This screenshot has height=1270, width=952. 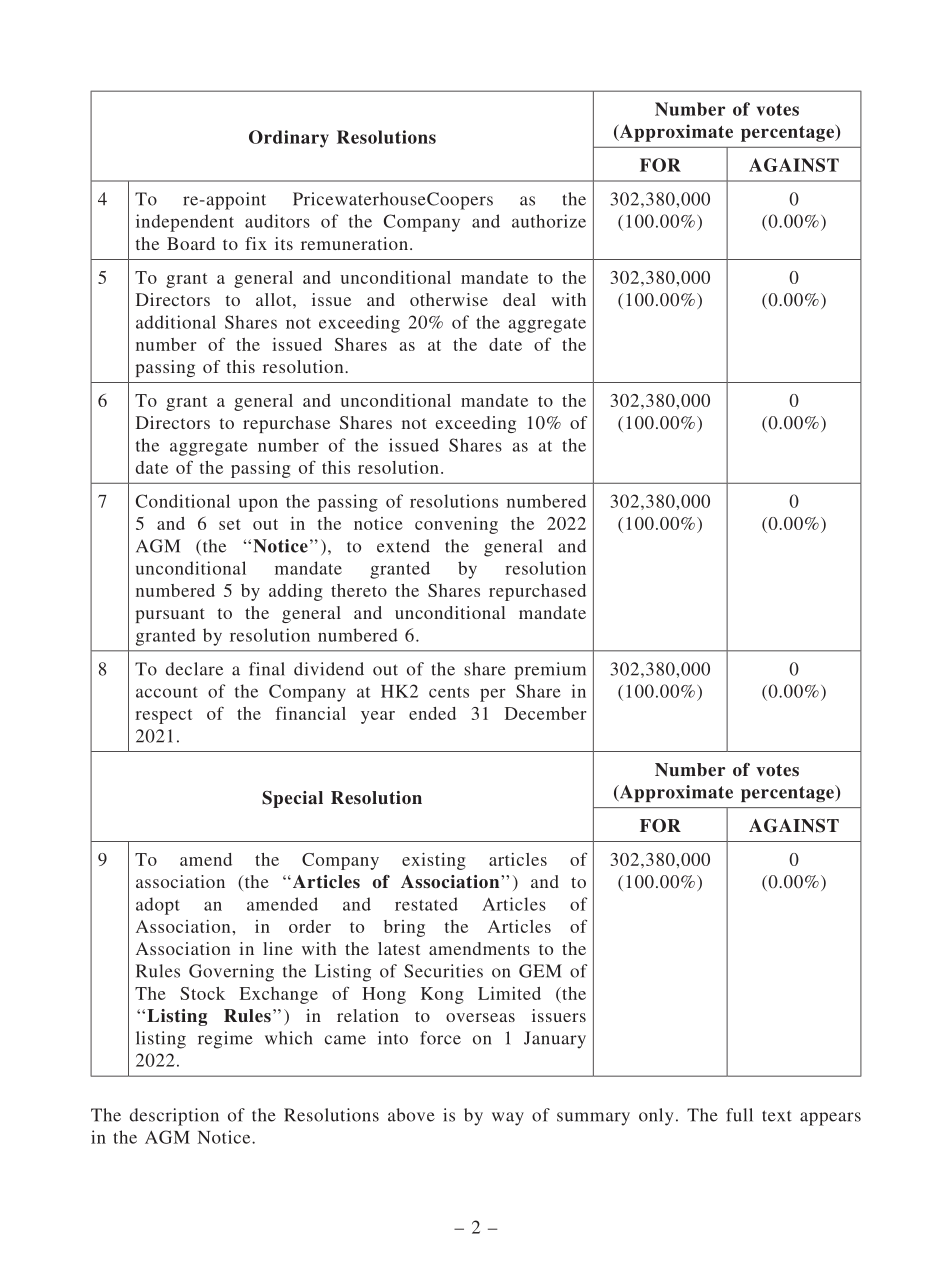 I want to click on deal, so click(x=519, y=299).
